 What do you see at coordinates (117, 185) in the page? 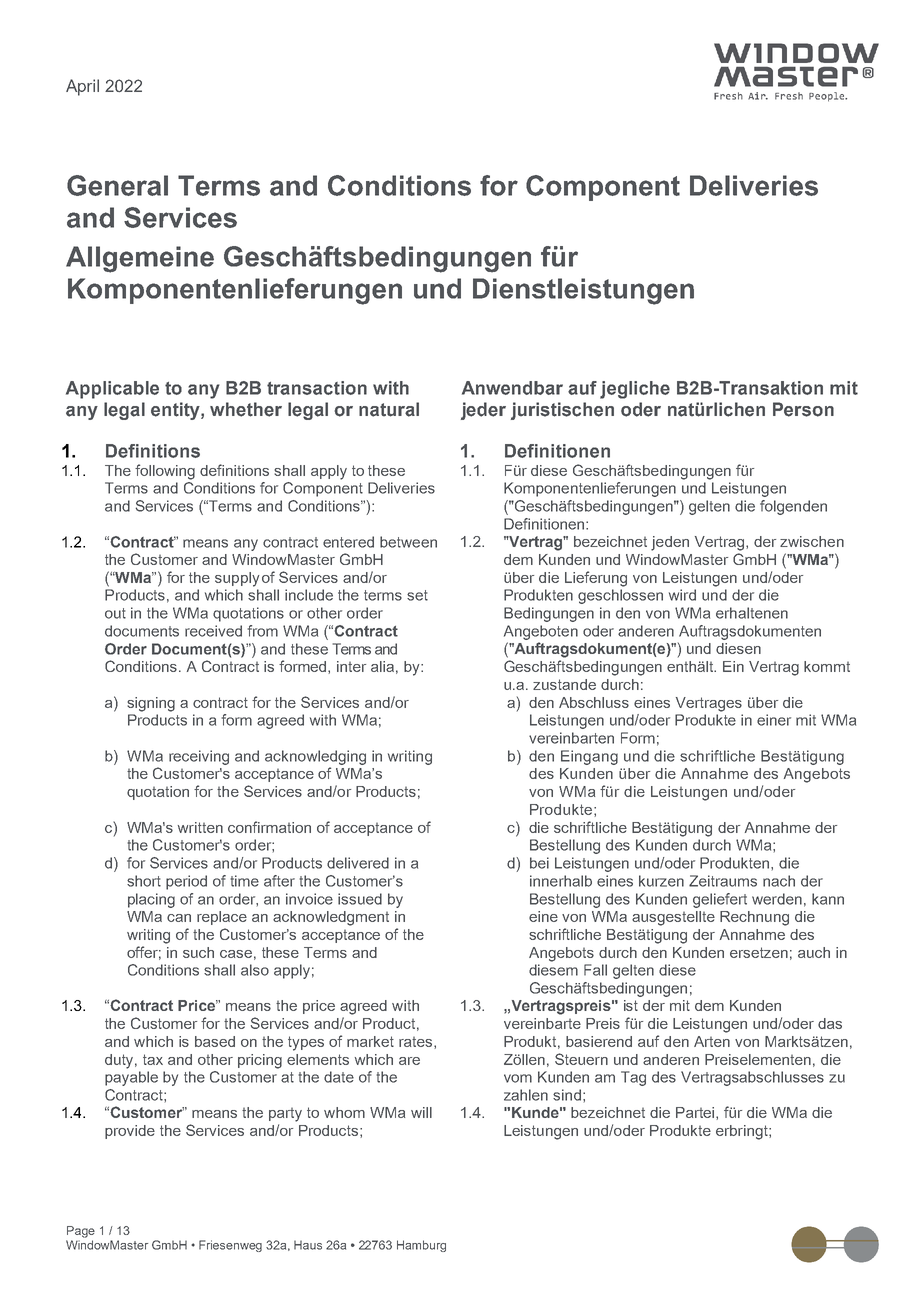
I see `General` at bounding box center [117, 185].
